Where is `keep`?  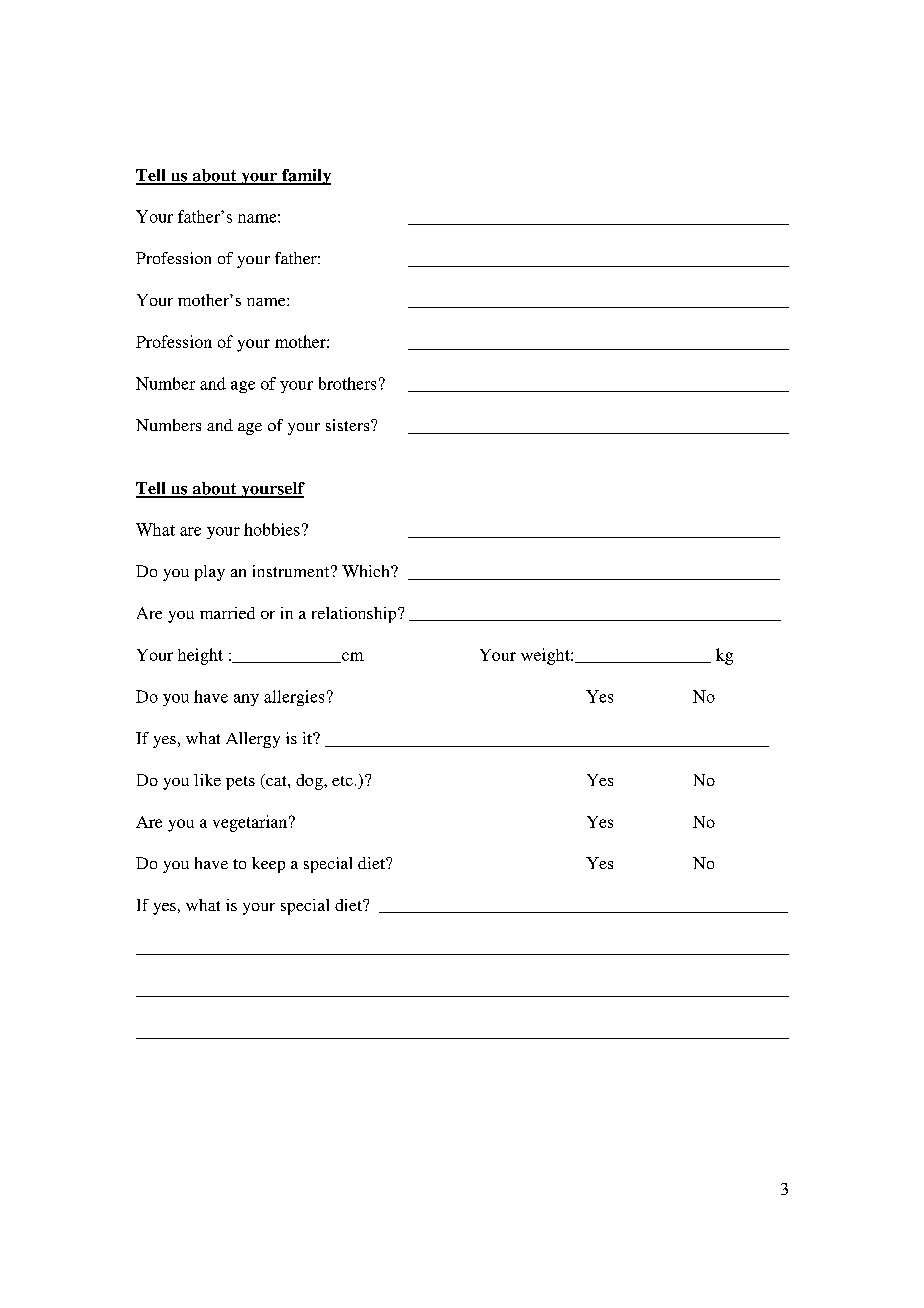 keep is located at coordinates (268, 865).
